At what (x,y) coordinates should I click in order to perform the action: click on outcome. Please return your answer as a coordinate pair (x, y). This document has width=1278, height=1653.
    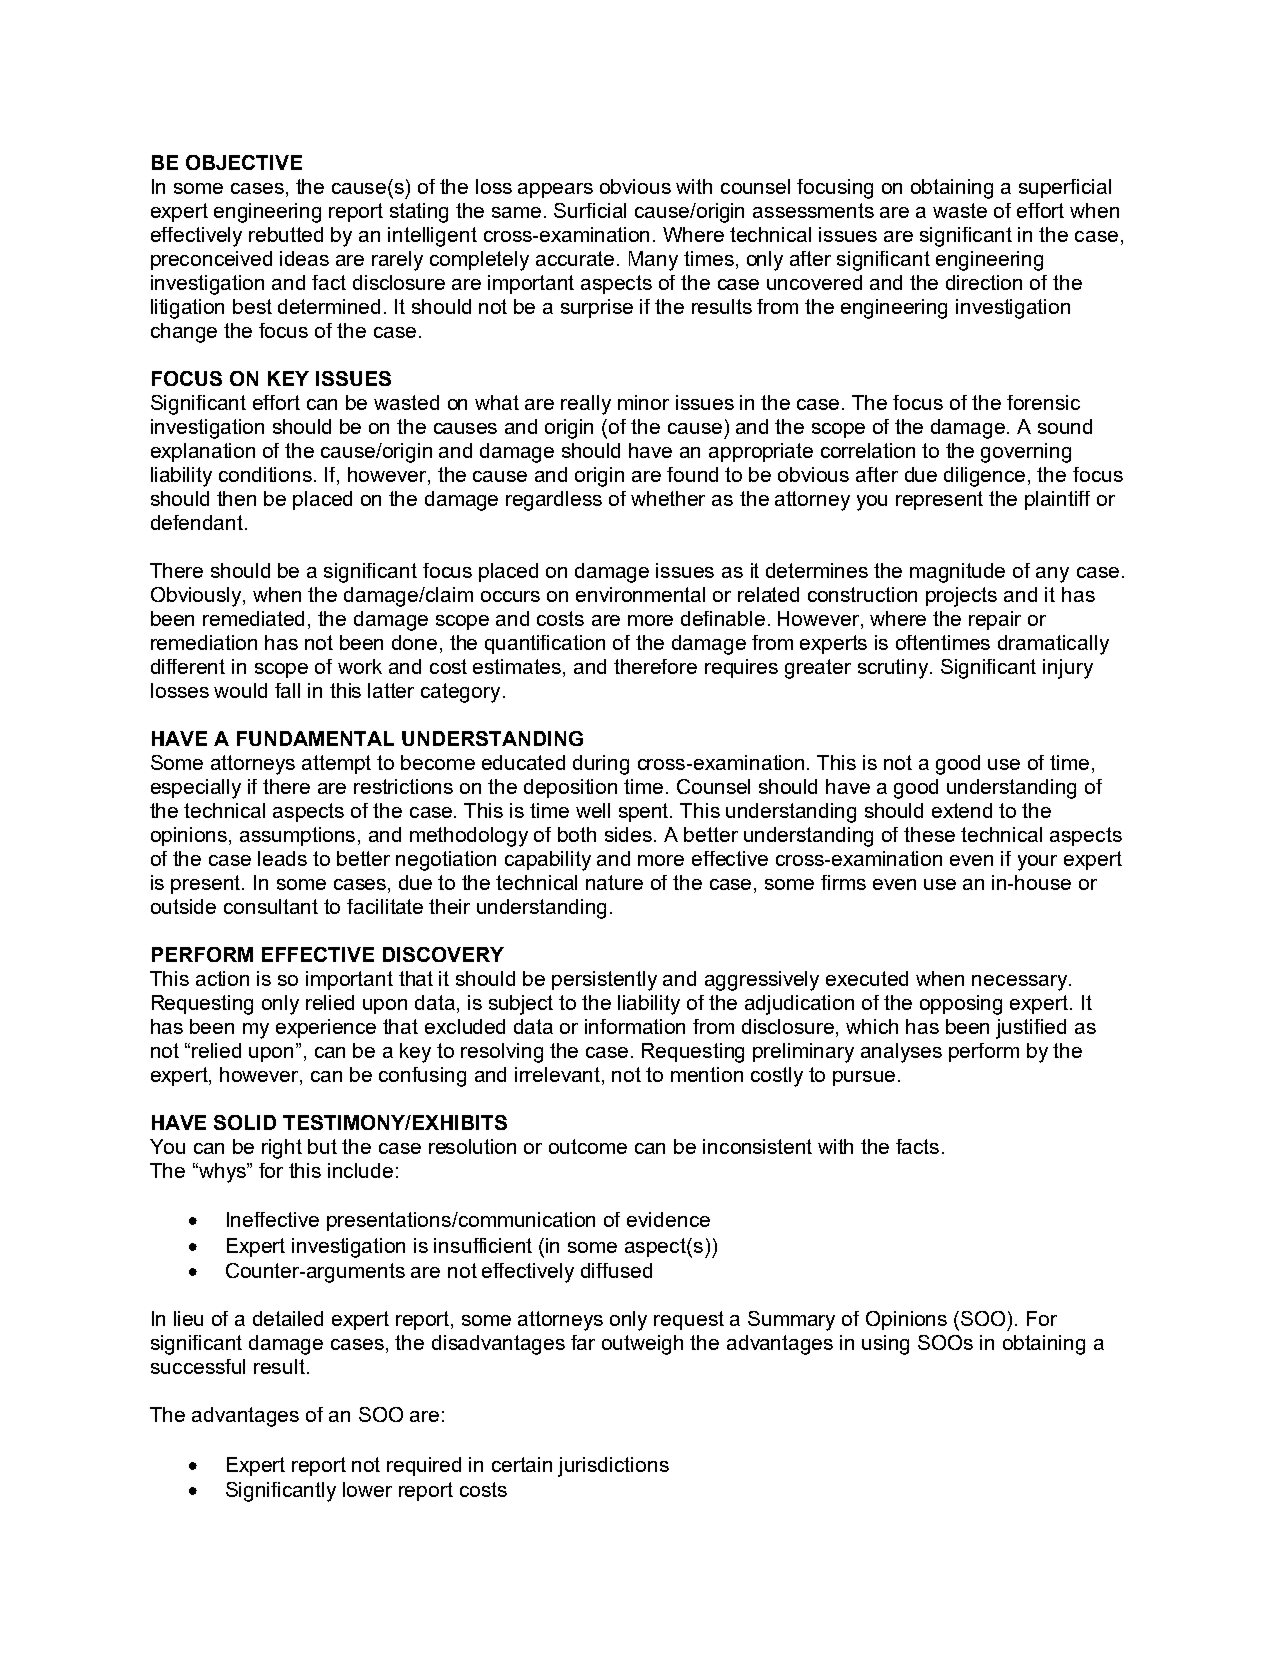
    Looking at the image, I should click on (588, 1146).
